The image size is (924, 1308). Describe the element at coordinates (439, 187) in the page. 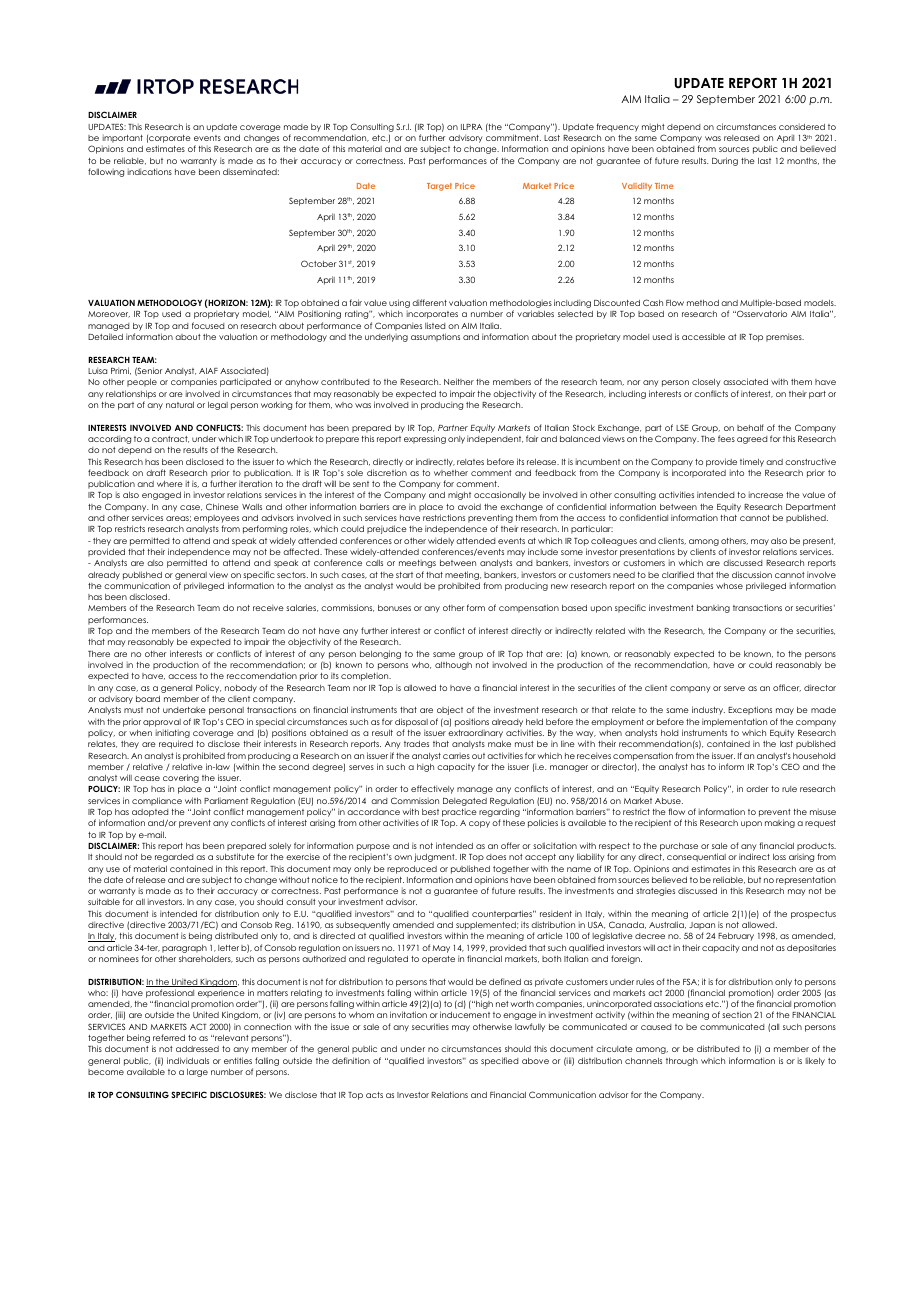

I see `Target` at that location.
